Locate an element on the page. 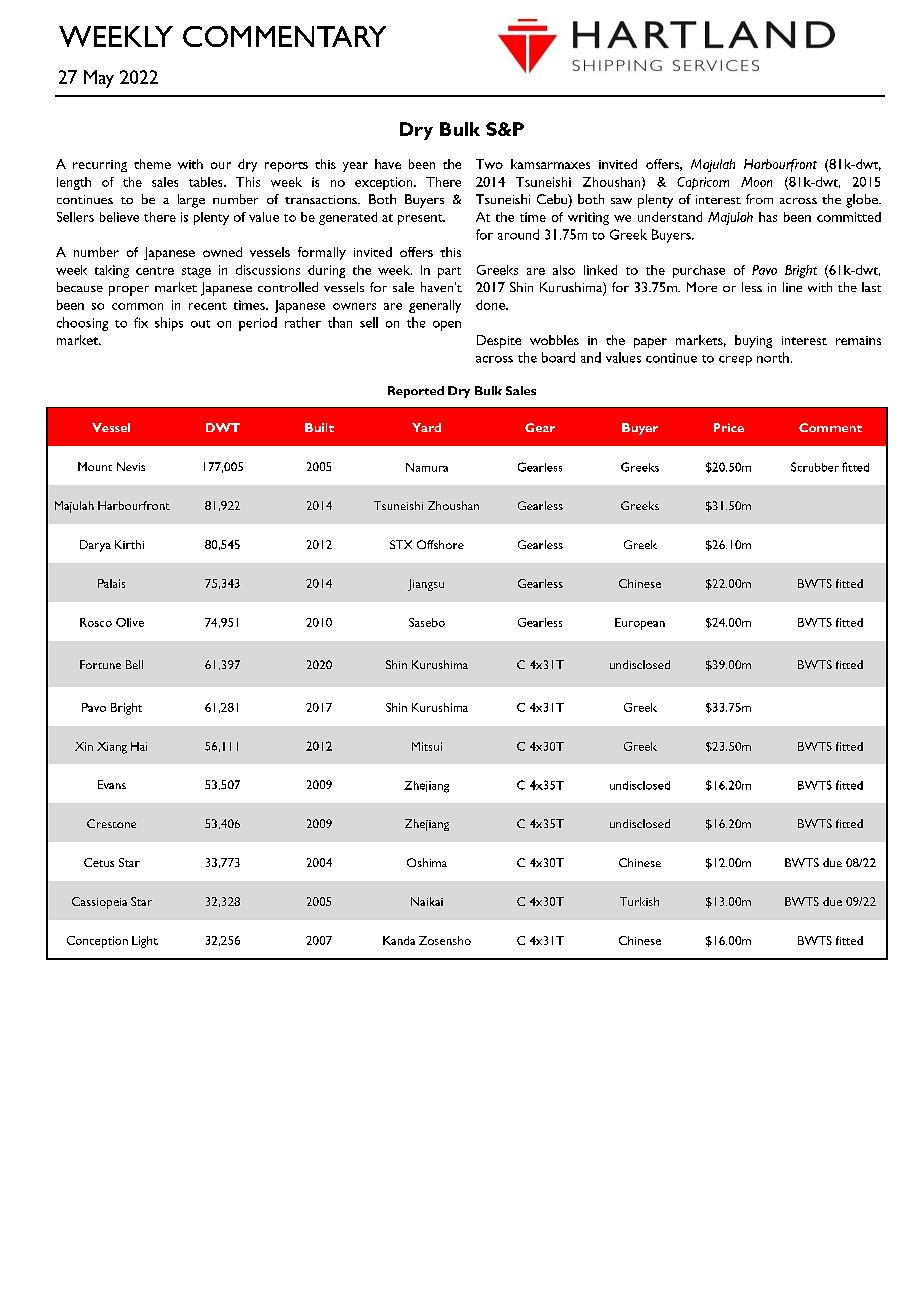  Bell is located at coordinates (134, 664).
